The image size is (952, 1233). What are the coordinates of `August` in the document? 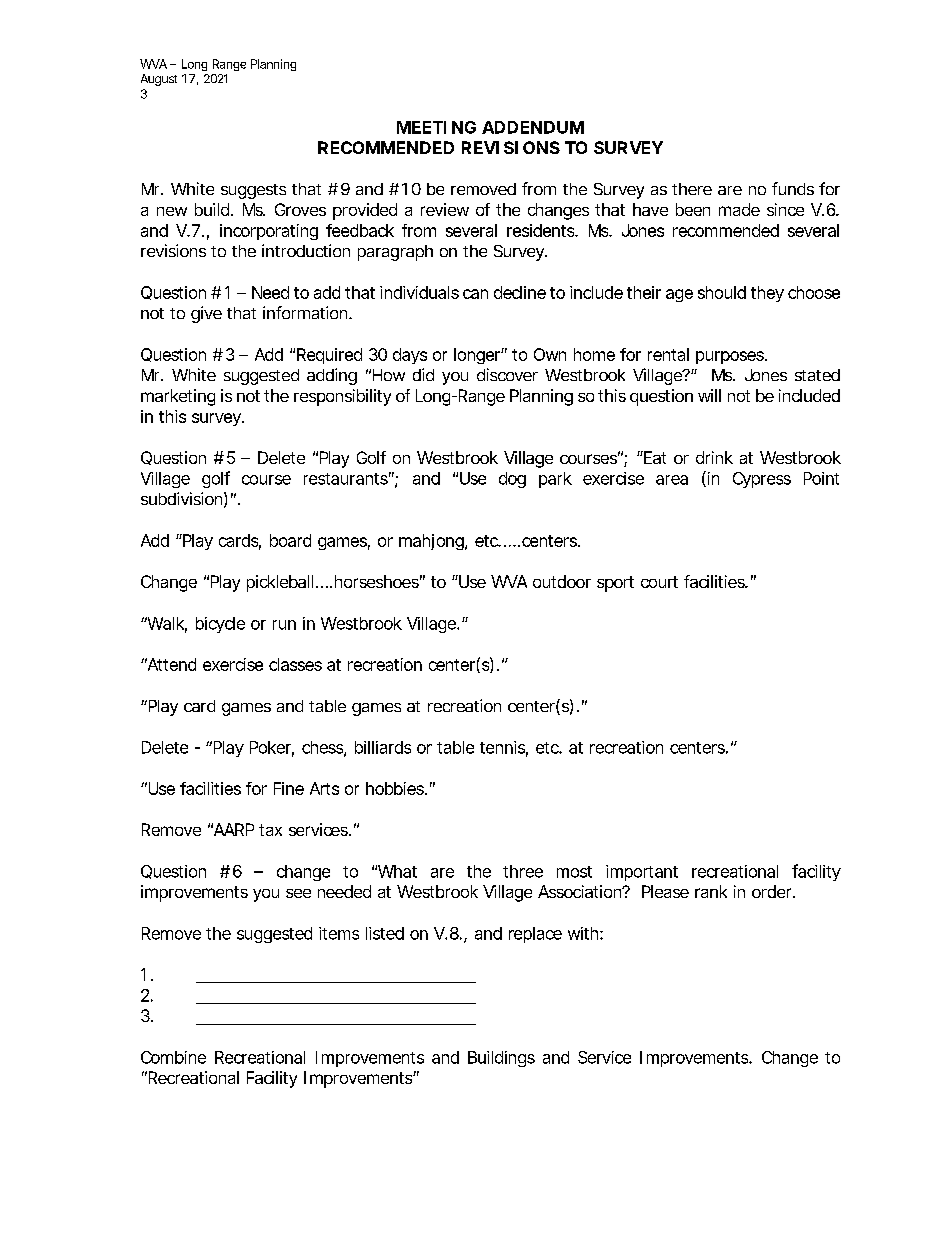 It's located at (159, 80).
